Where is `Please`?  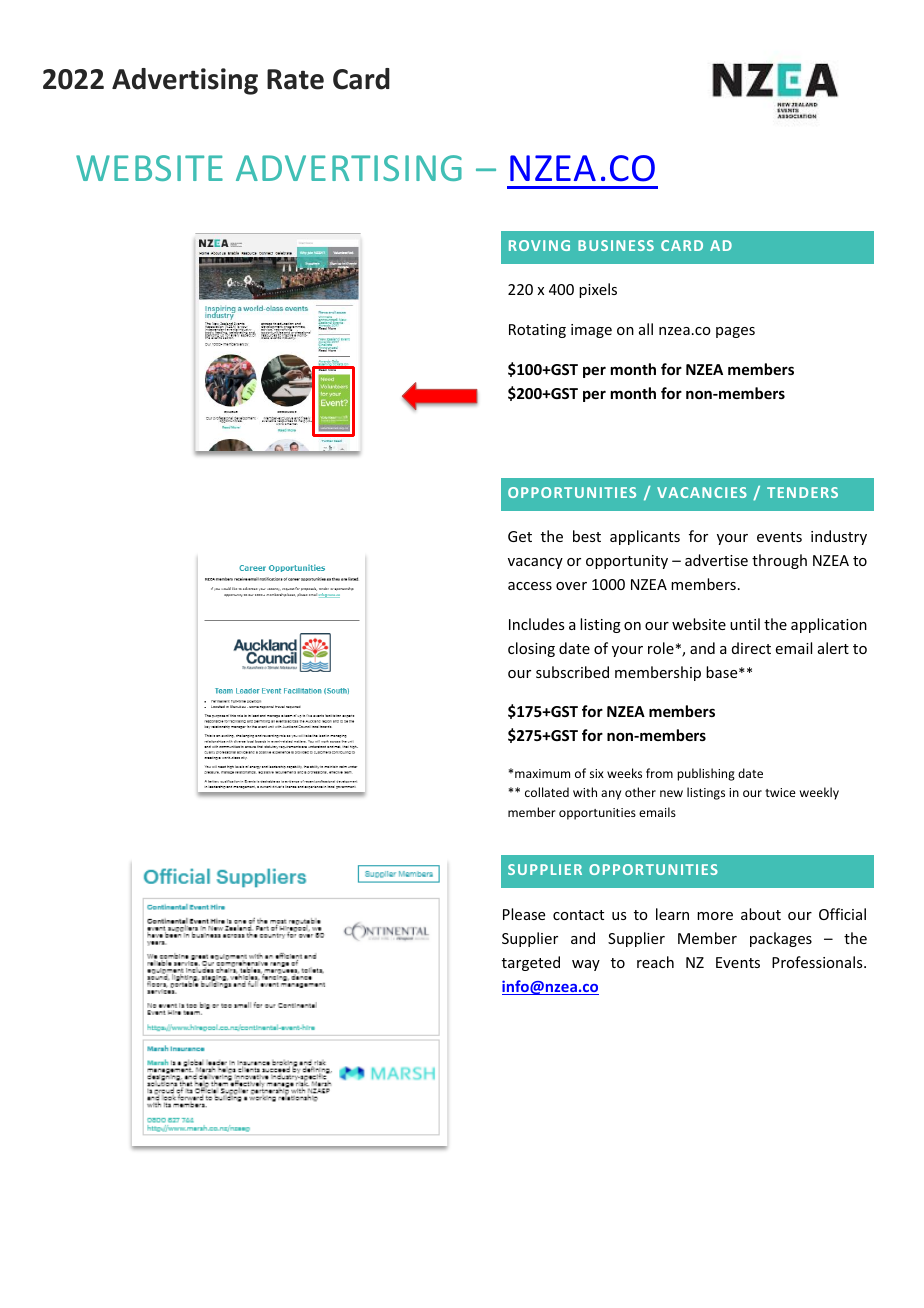 Please is located at coordinates (524, 914).
